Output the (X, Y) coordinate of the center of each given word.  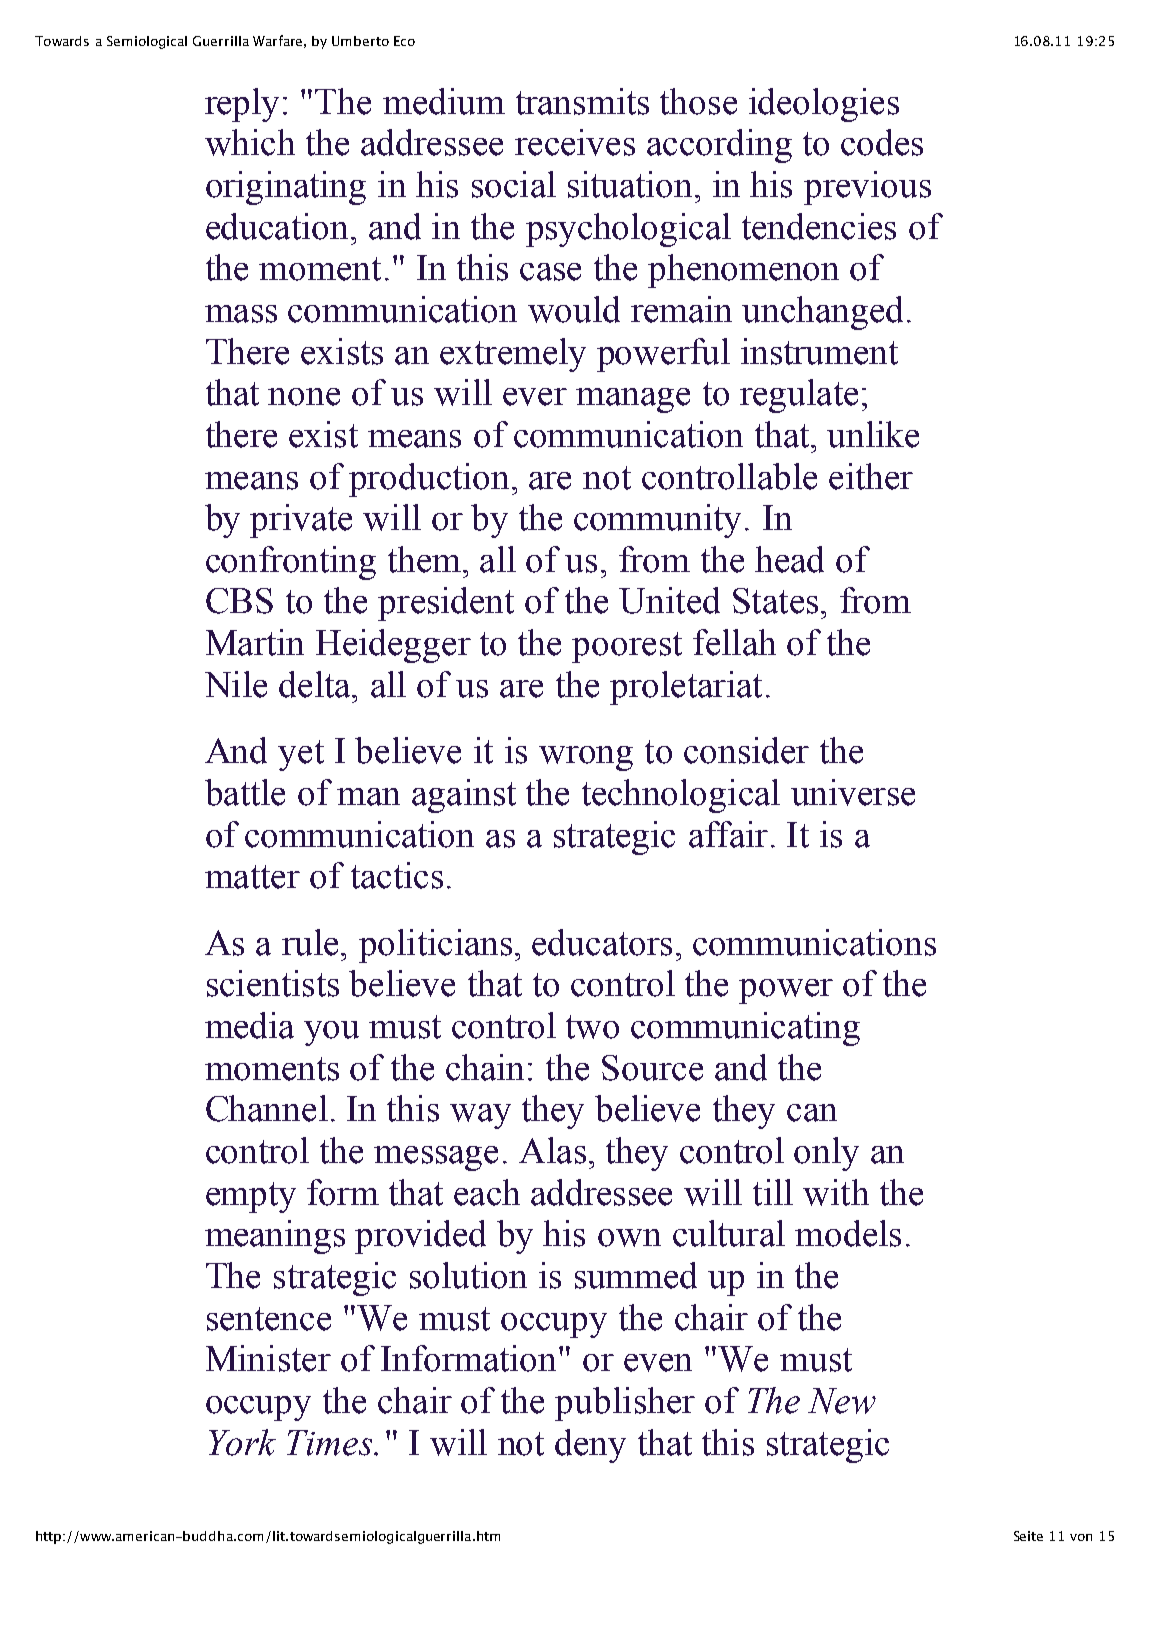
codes (882, 142)
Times (331, 1443)
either (871, 476)
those (698, 101)
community (657, 521)
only (826, 1154)
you (331, 1033)
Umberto (360, 41)
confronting (291, 563)
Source (652, 1068)
